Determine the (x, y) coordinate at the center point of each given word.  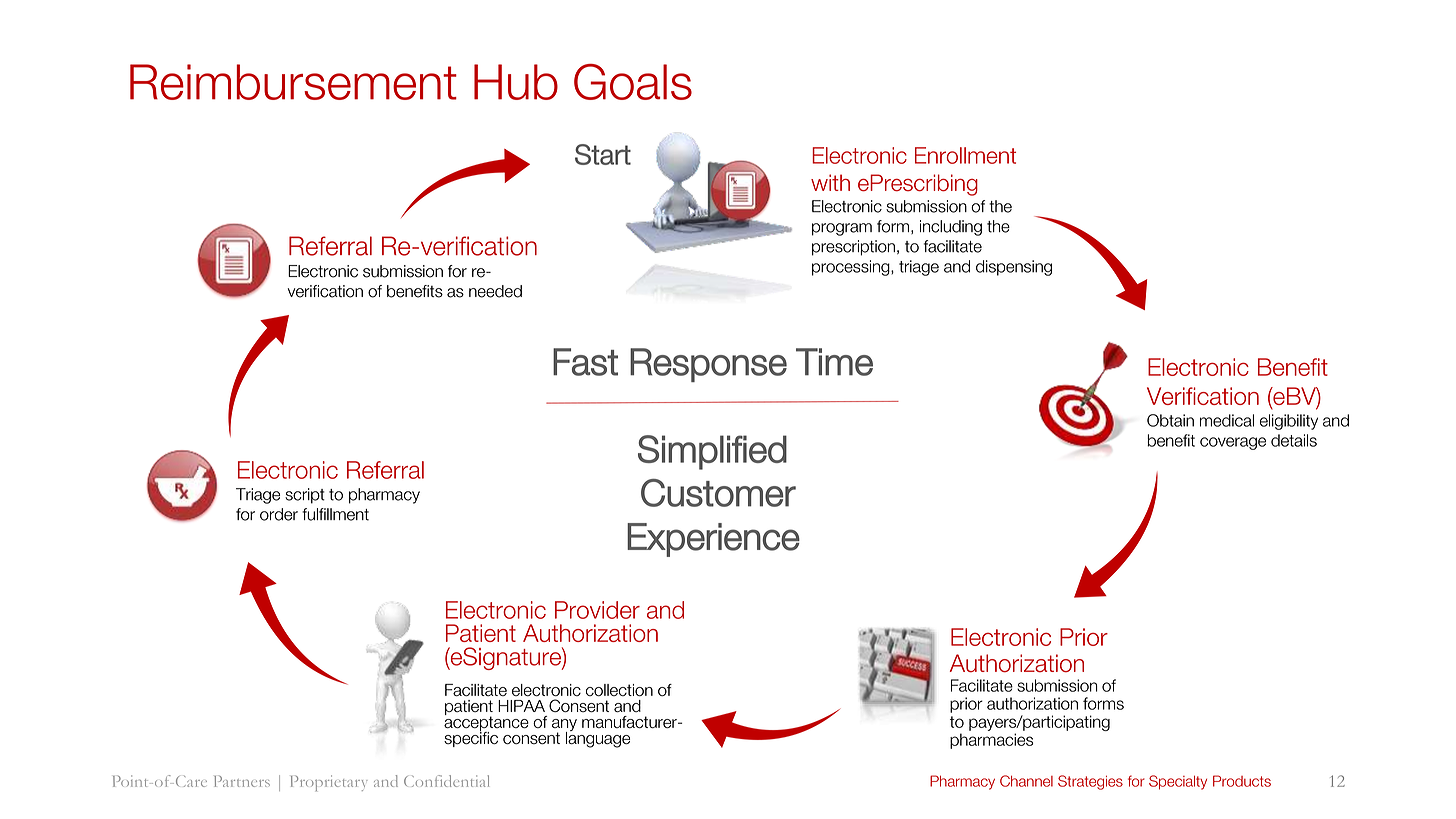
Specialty (1178, 782)
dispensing (1014, 268)
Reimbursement (293, 82)
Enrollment (965, 155)
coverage (1233, 443)
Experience (713, 540)
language (598, 738)
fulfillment (335, 514)
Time (834, 362)
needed (495, 291)
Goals (633, 82)
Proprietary (329, 783)
